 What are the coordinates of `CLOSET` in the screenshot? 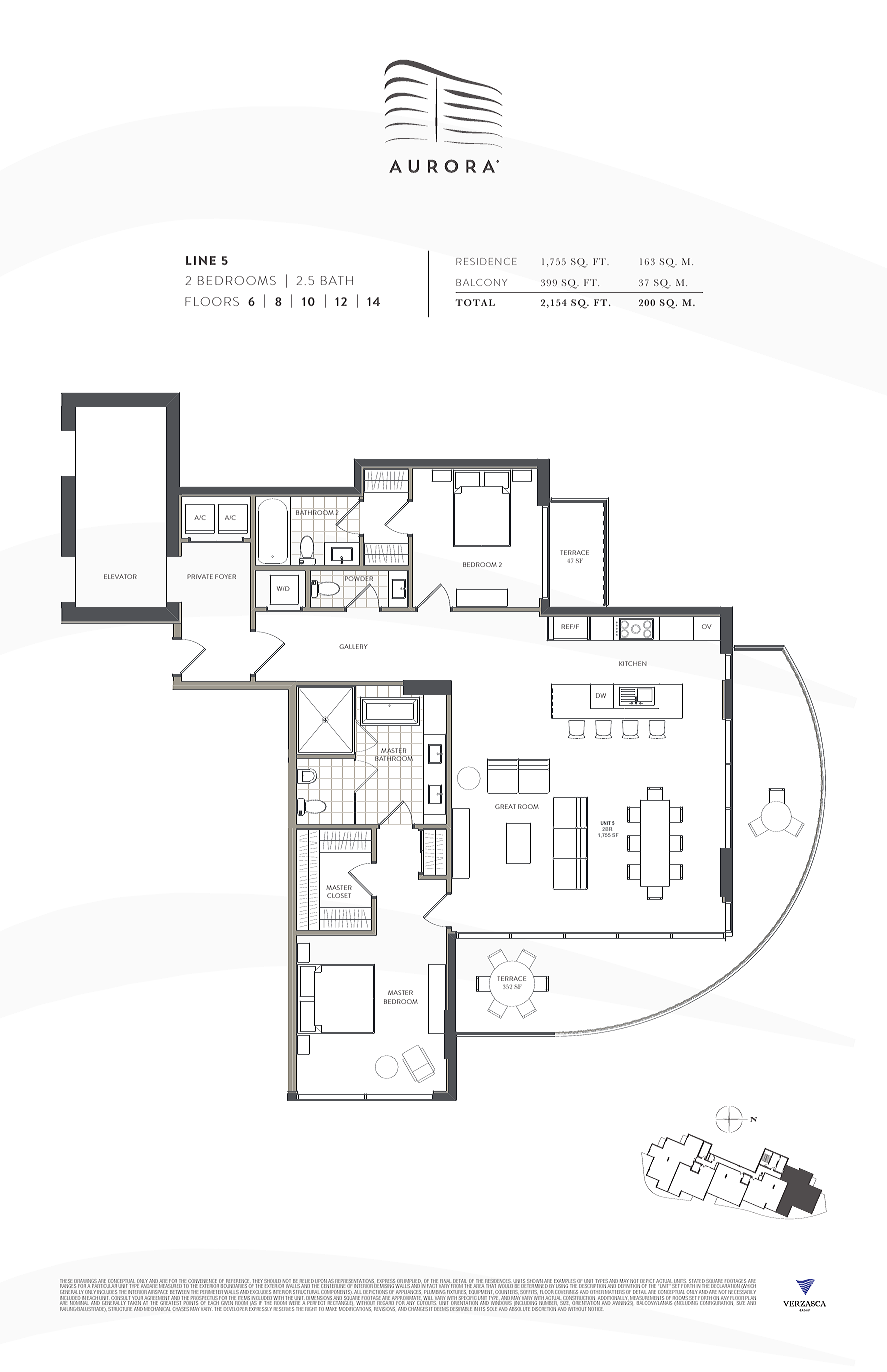 It's located at (339, 895).
